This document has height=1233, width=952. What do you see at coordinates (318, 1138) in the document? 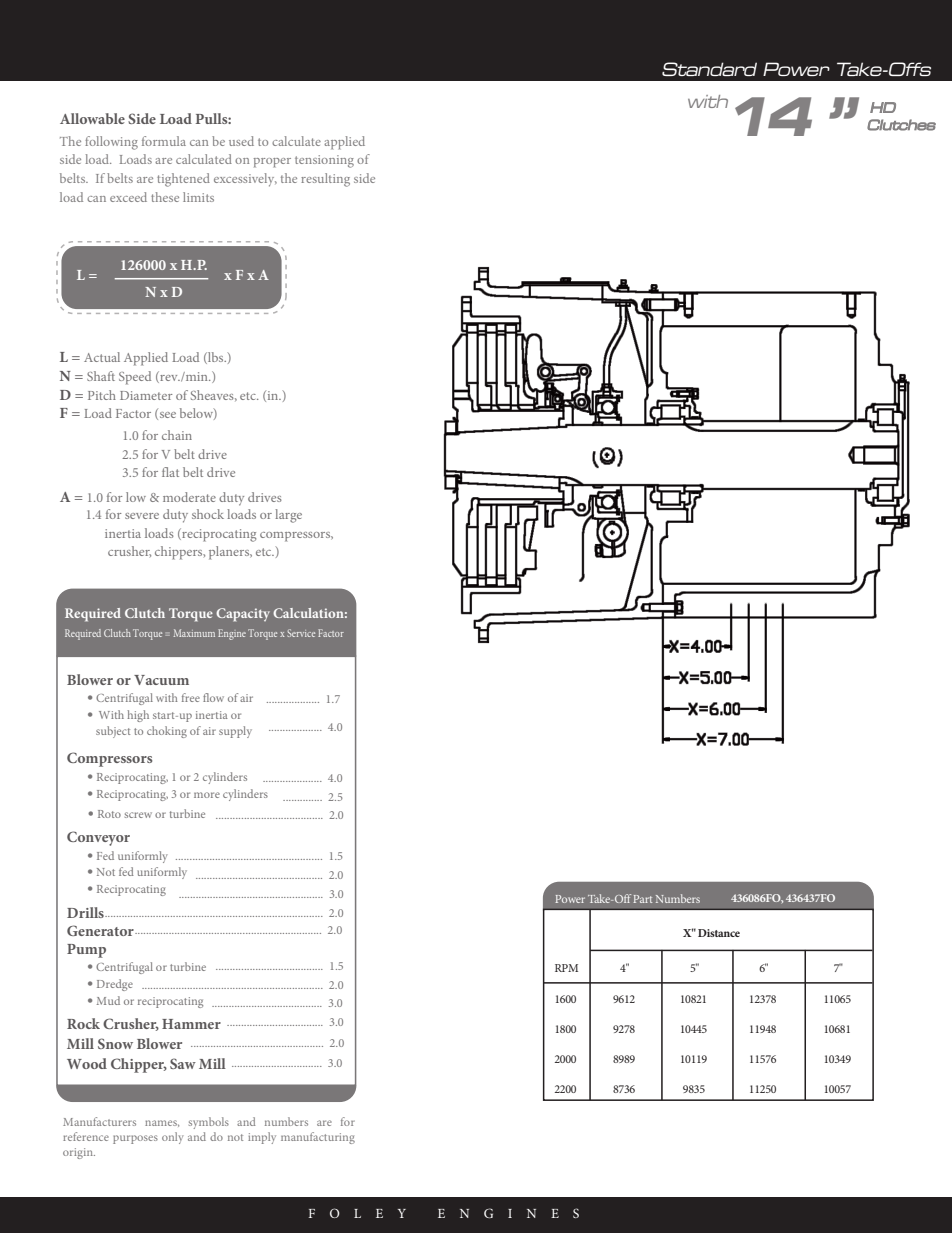
I see `manufacturing` at bounding box center [318, 1138].
